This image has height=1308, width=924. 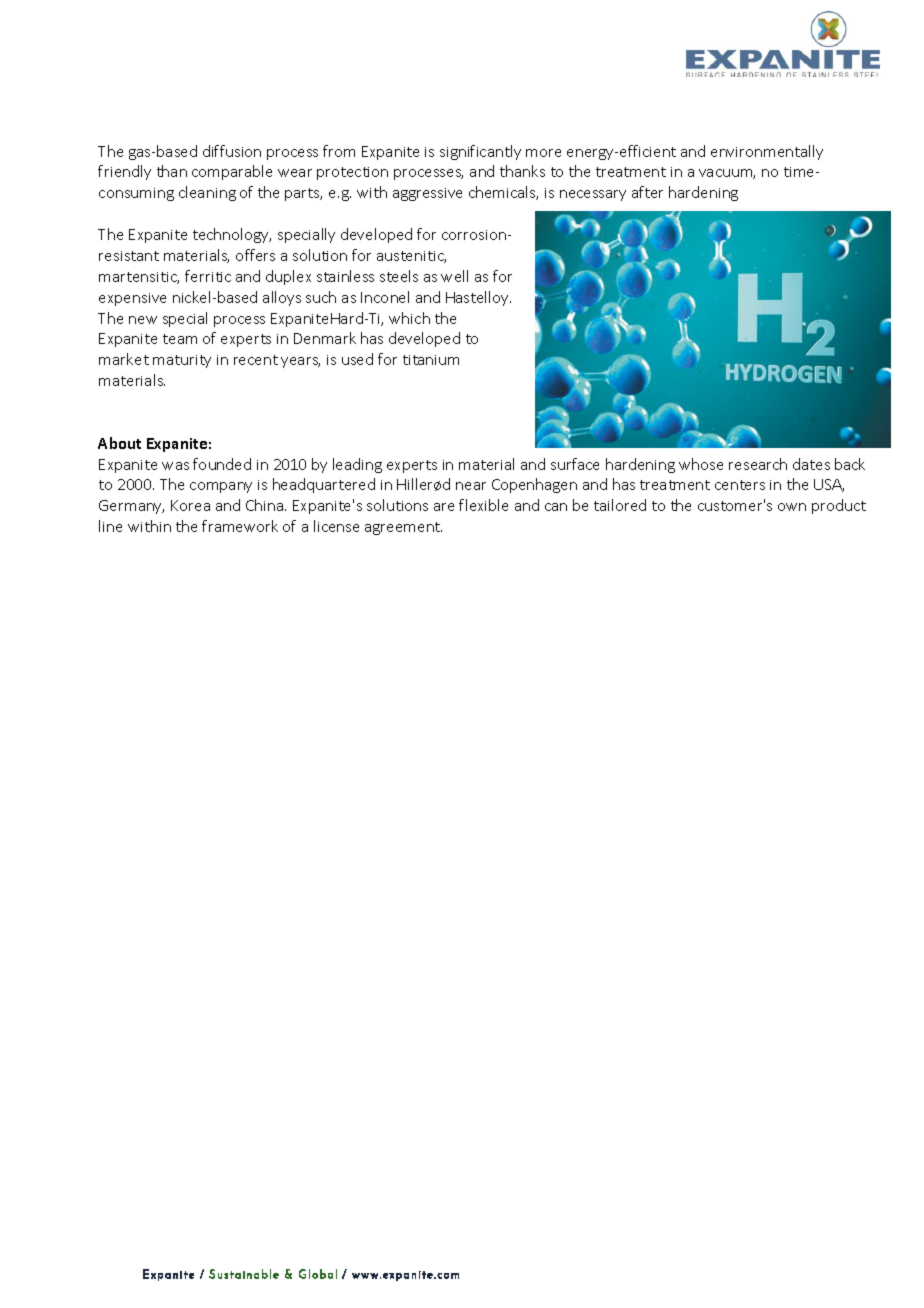 What do you see at coordinates (480, 152) in the image?
I see `significantly` at bounding box center [480, 152].
